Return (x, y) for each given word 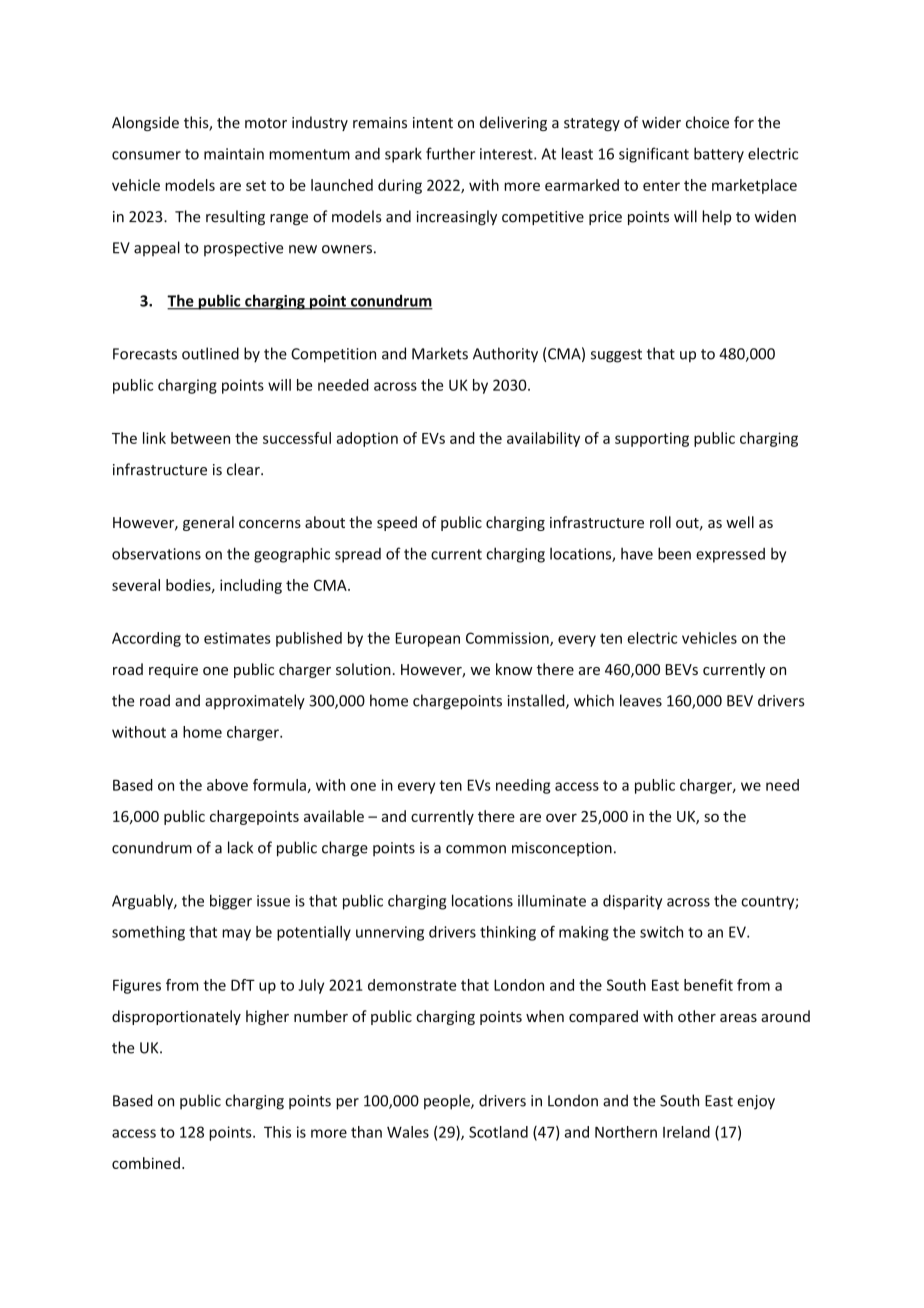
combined (146, 1163)
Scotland (498, 1132)
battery (719, 155)
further (450, 153)
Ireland (686, 1132)
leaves (641, 700)
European (428, 639)
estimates (237, 638)
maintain (234, 154)
